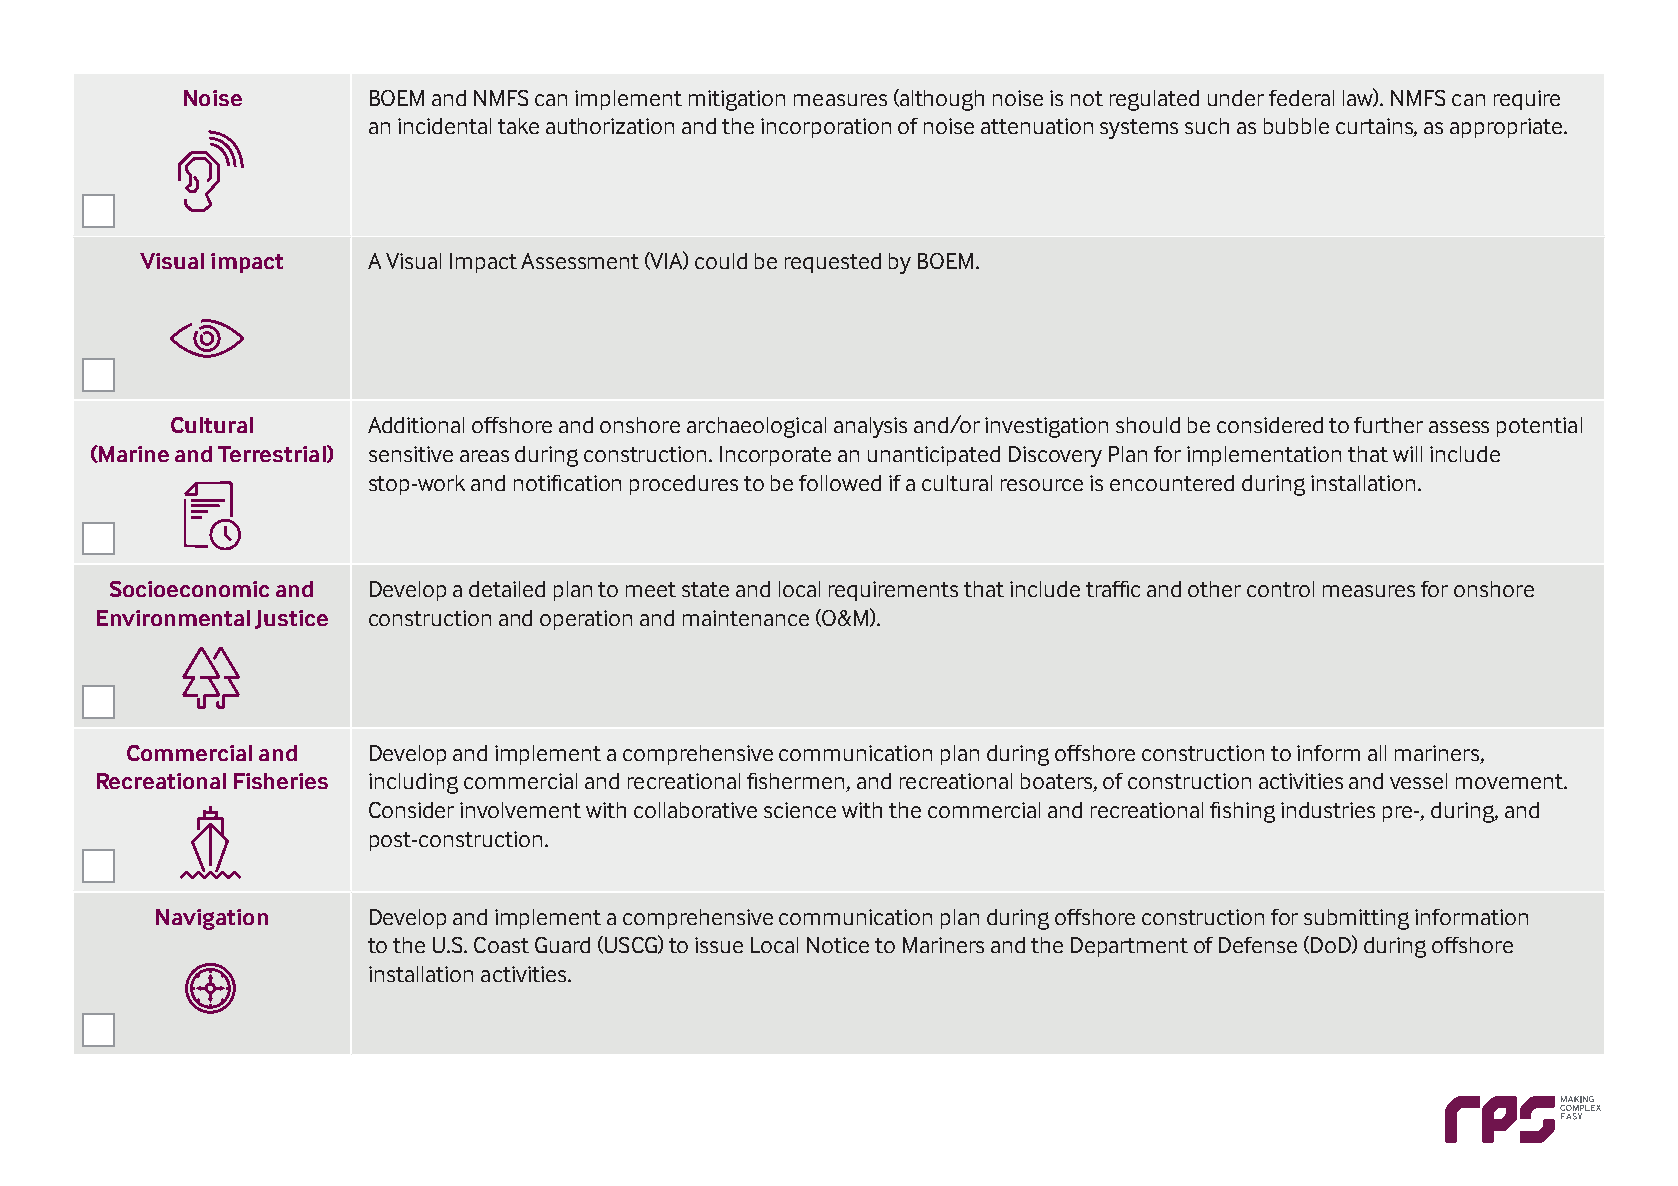  Describe the element at coordinates (1356, 919) in the screenshot. I see `submitting` at that location.
